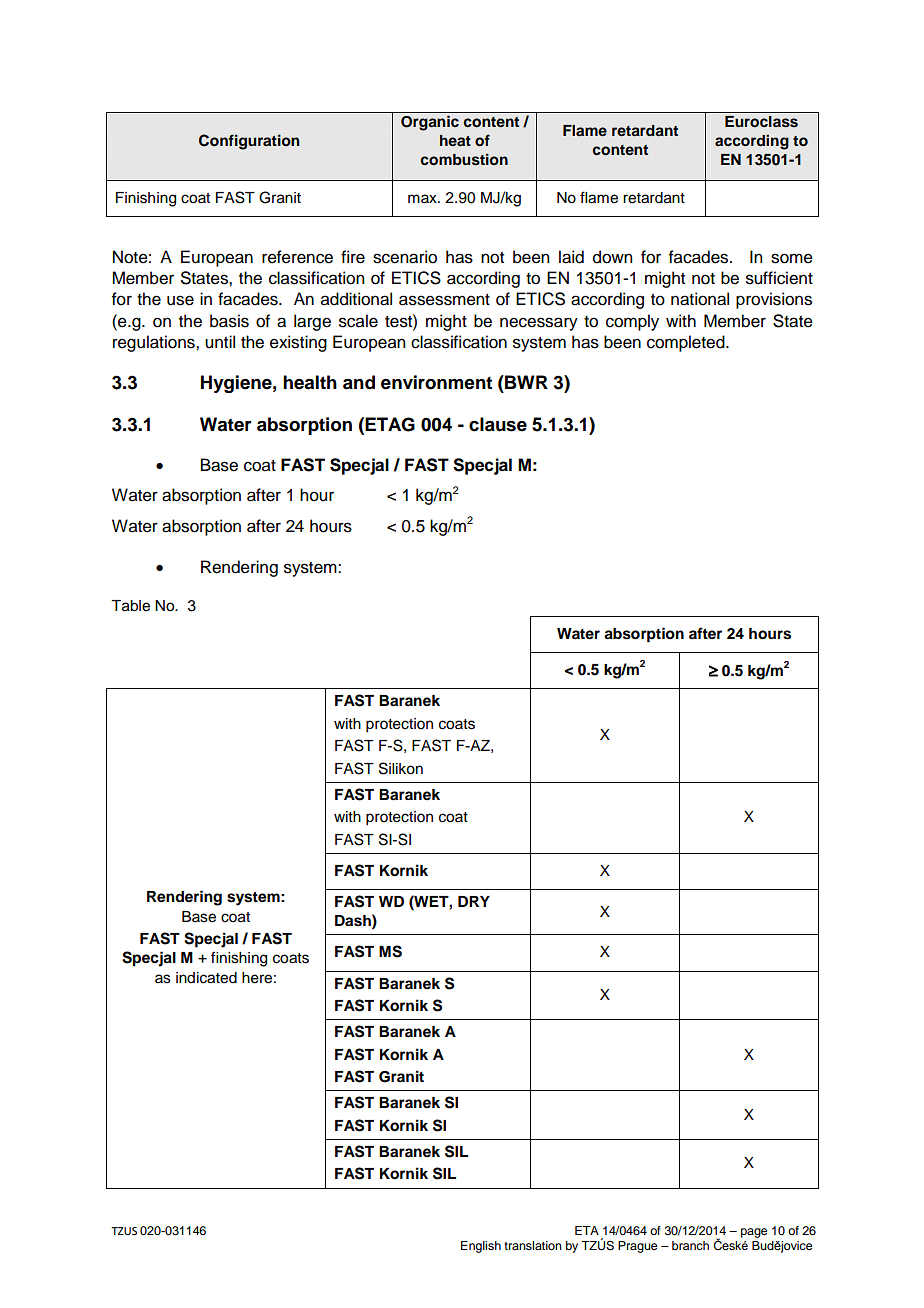 This document has height=1308, width=924. I want to click on combustion, so click(464, 159).
